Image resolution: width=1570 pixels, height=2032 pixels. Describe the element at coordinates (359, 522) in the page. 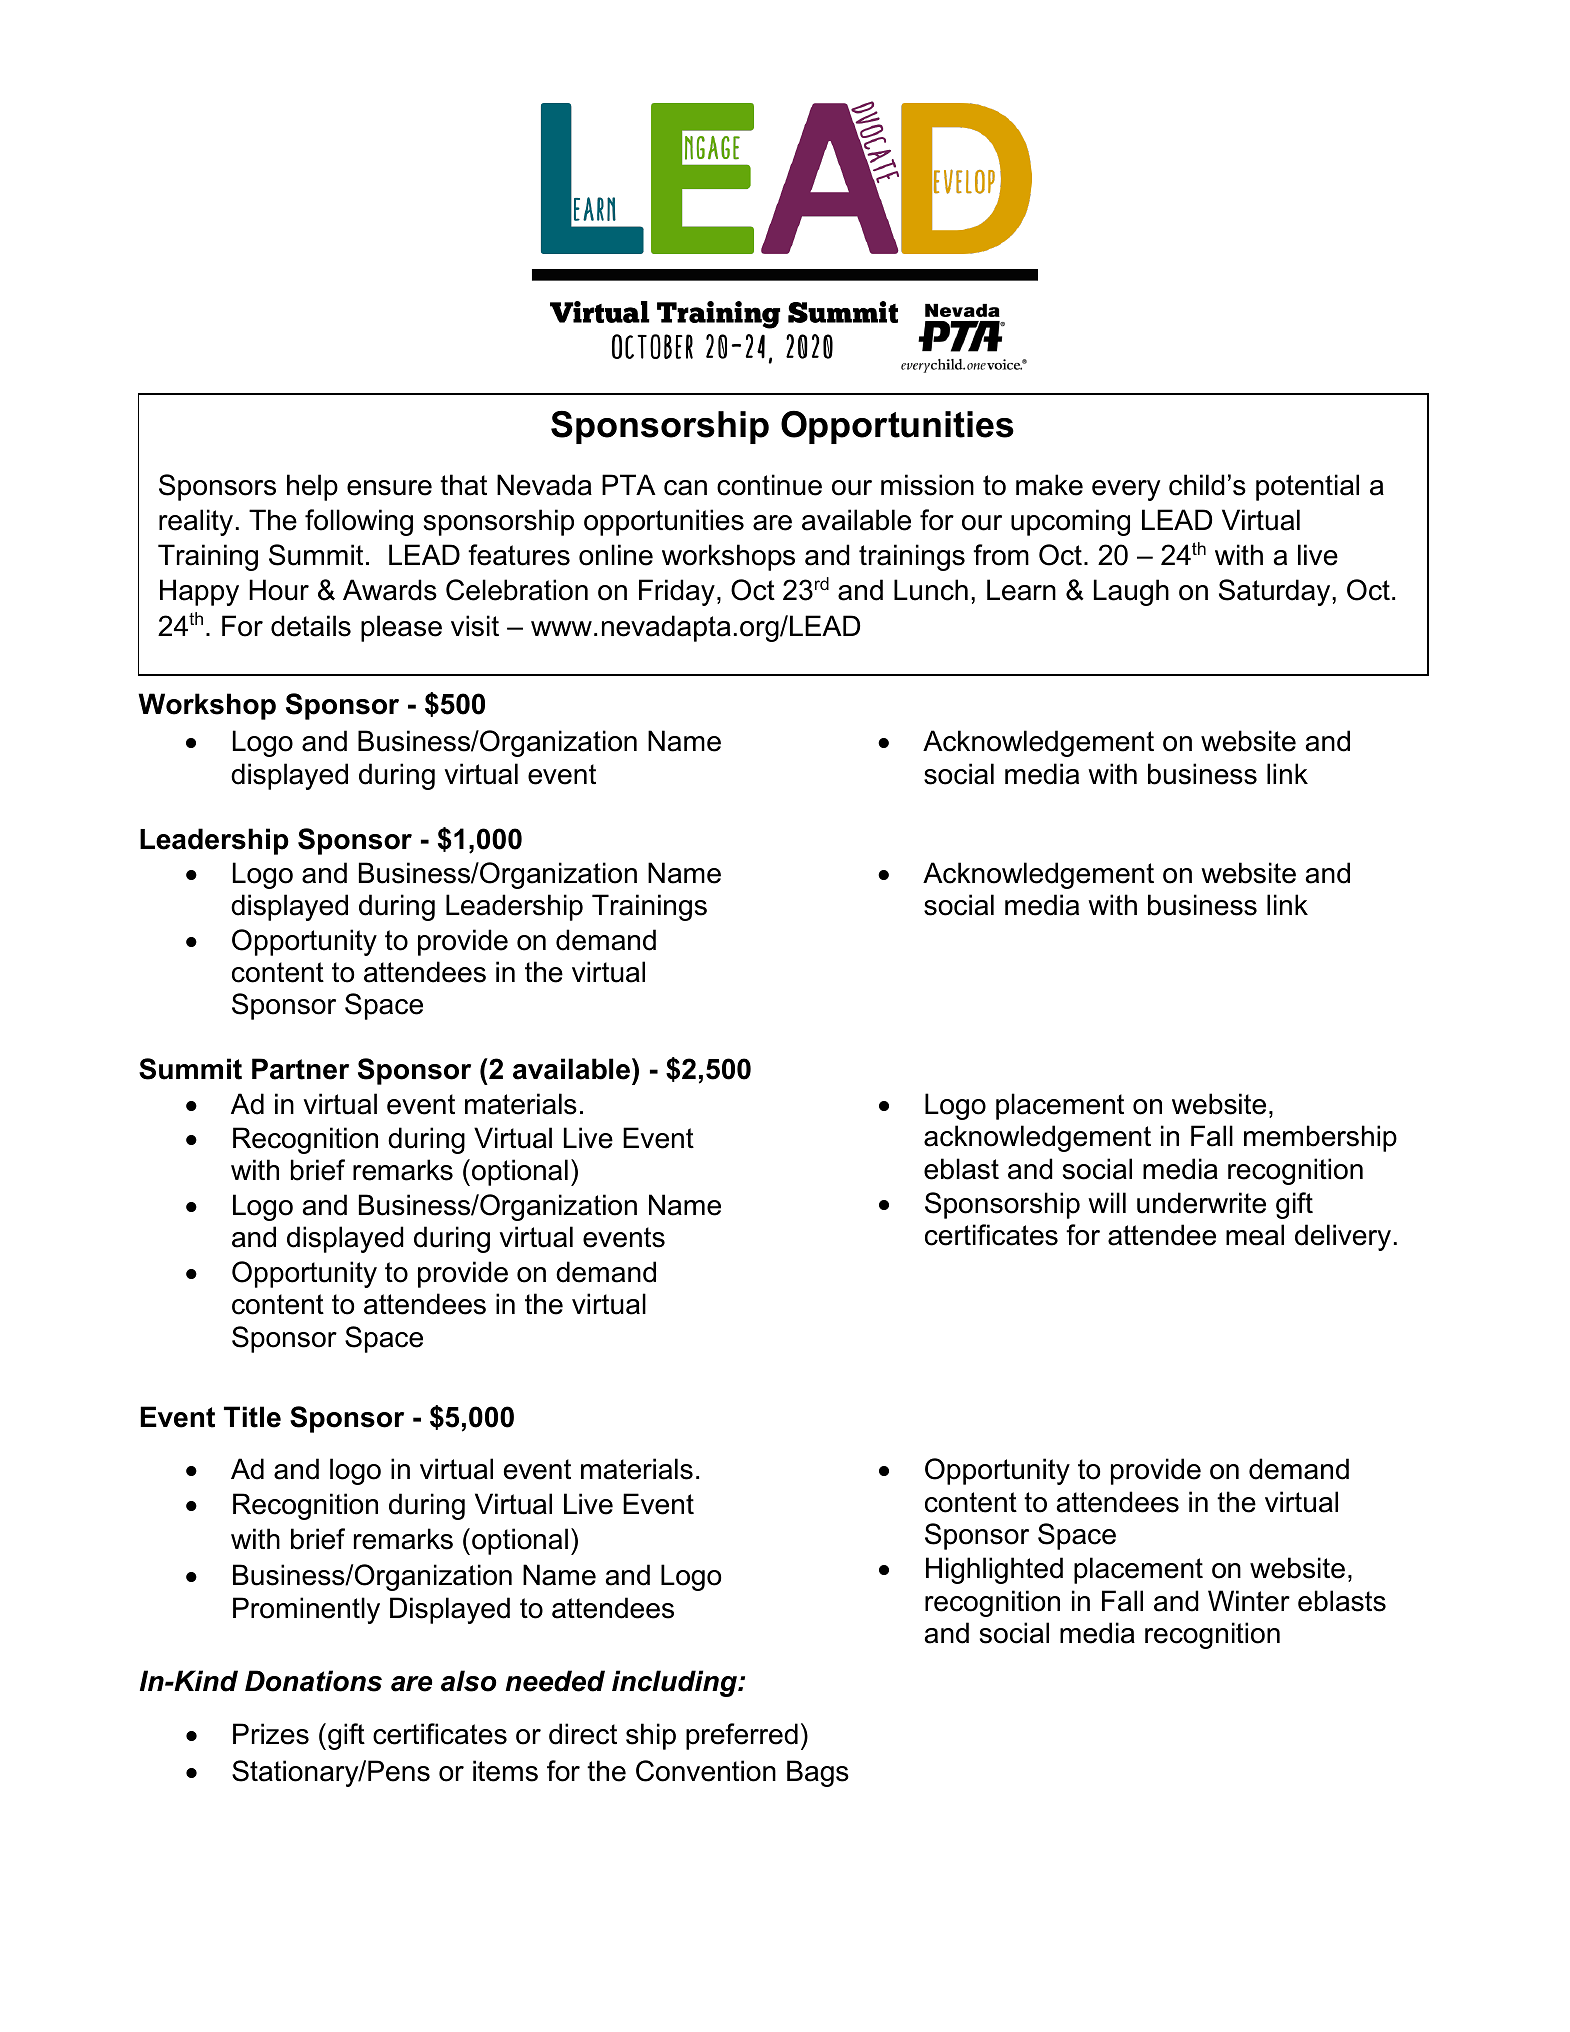

I see `following` at that location.
